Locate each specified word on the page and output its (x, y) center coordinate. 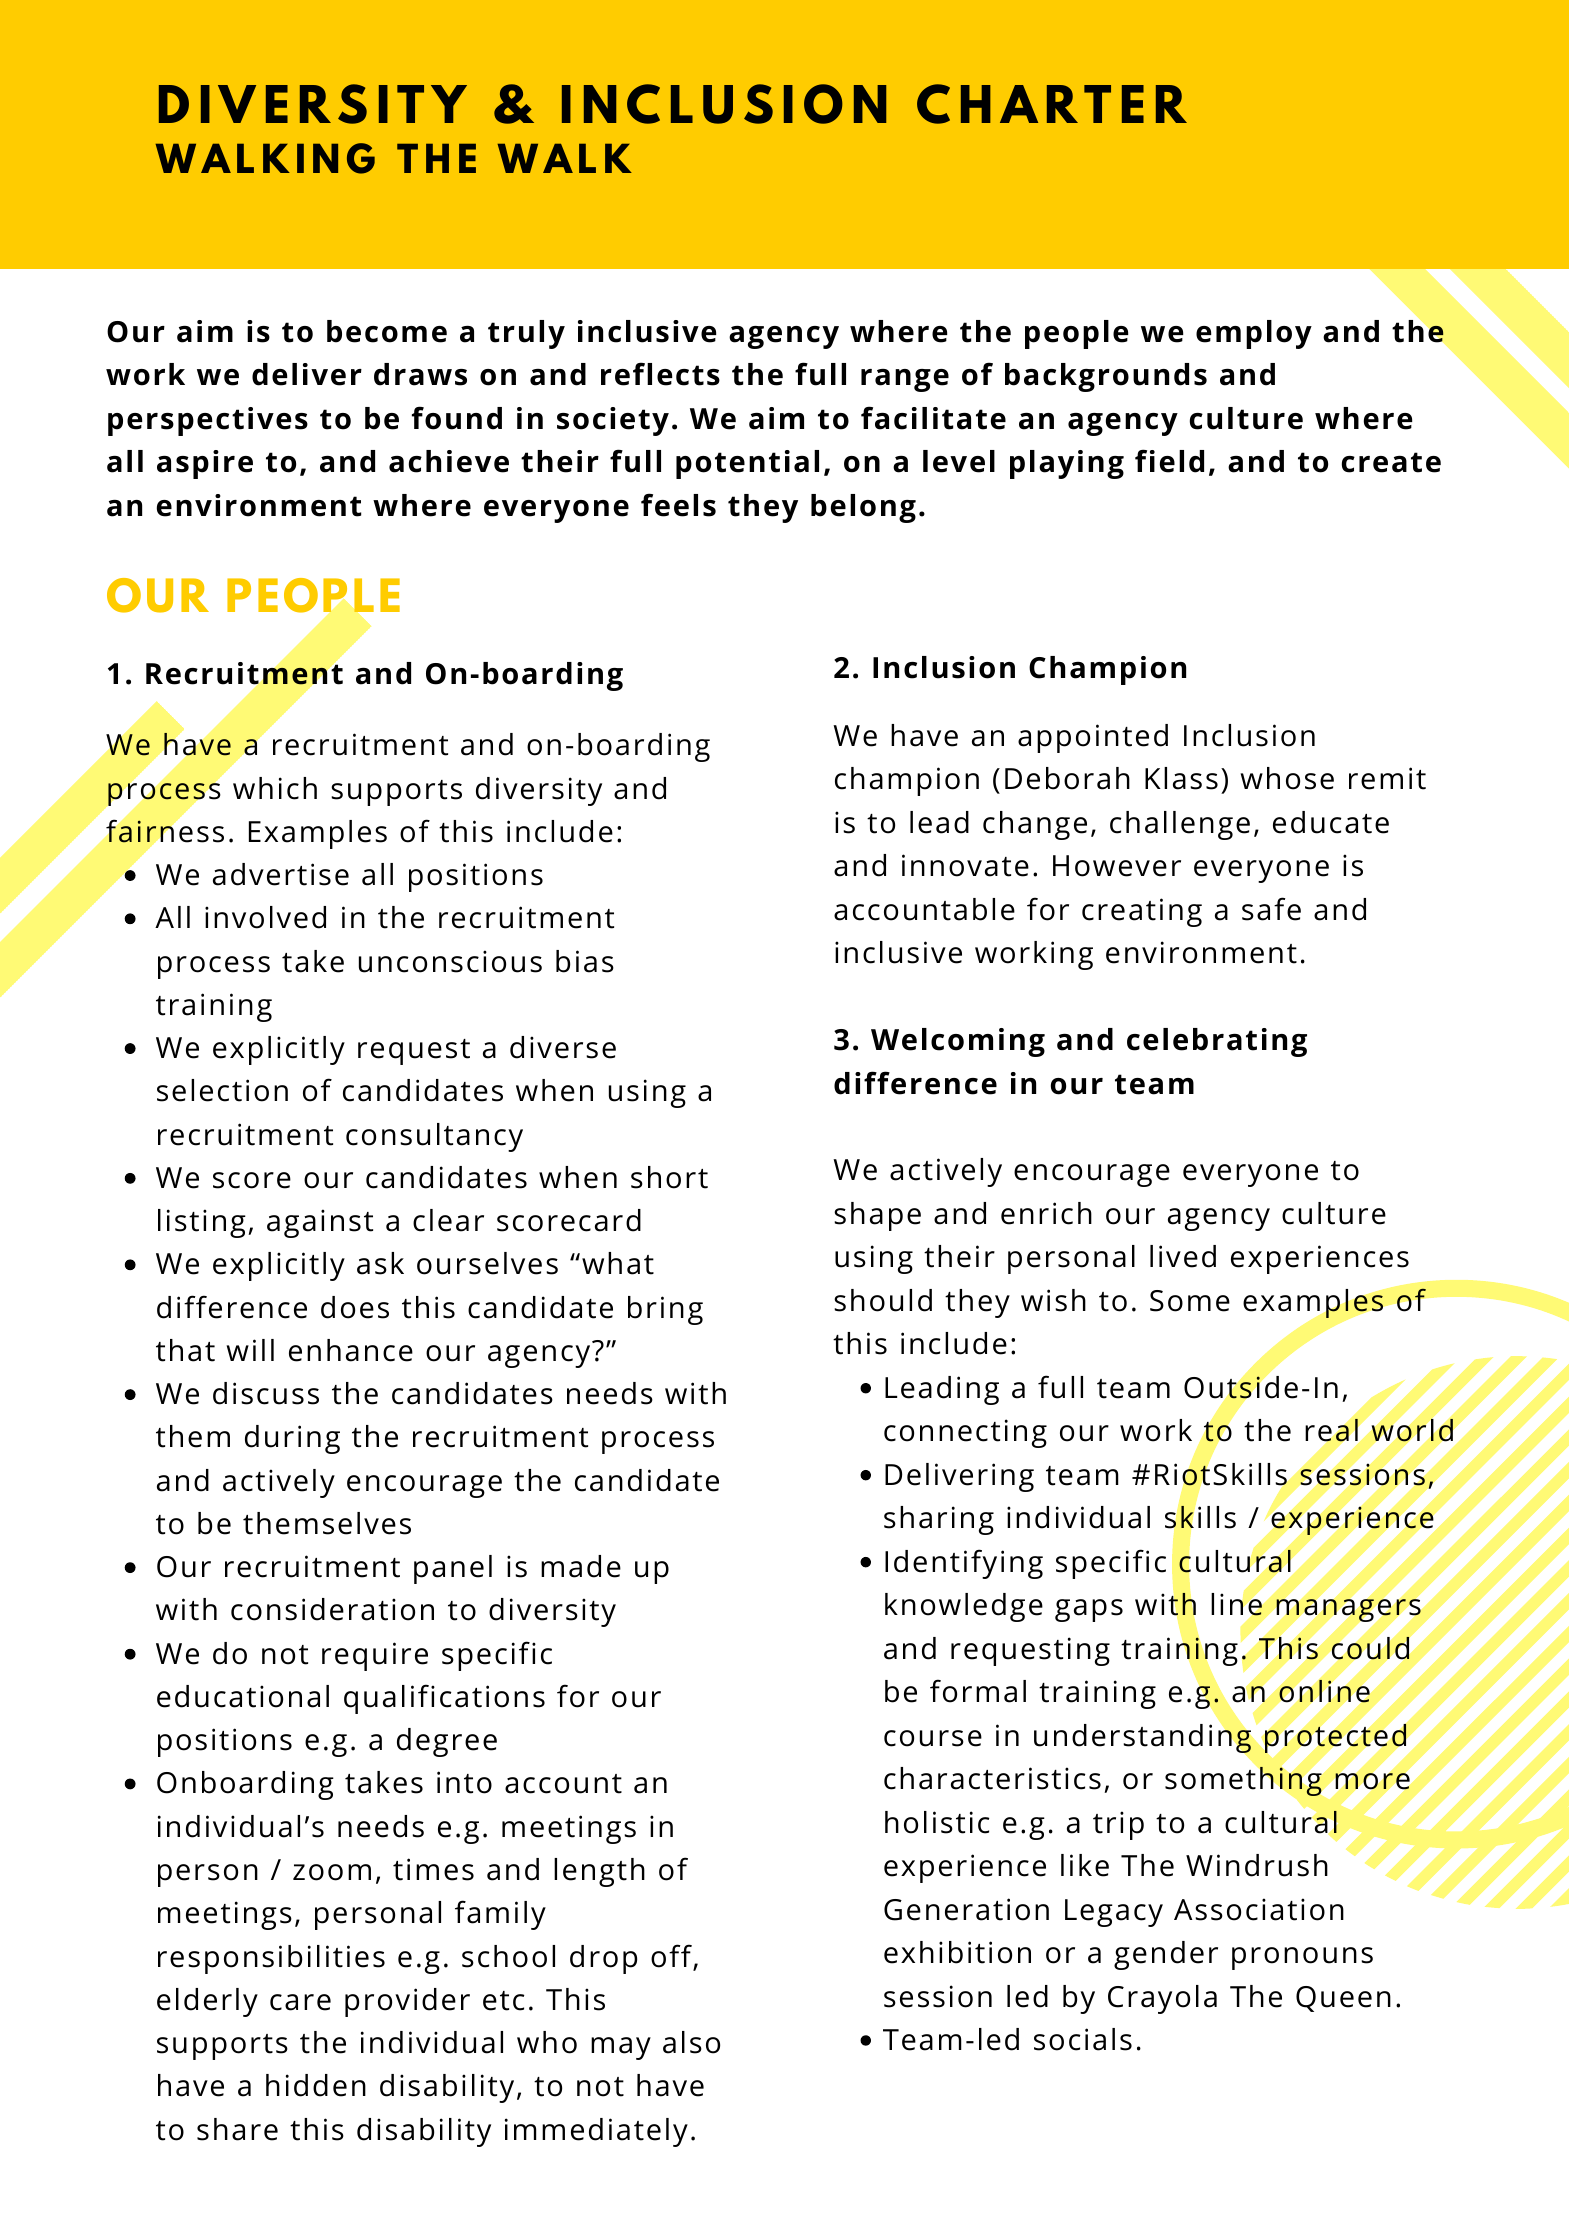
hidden (316, 2085)
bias (585, 961)
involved (265, 917)
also (691, 2042)
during (292, 1439)
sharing (939, 1520)
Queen (1343, 1999)
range (905, 380)
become (387, 331)
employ (1254, 334)
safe (1271, 909)
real (1331, 1430)
